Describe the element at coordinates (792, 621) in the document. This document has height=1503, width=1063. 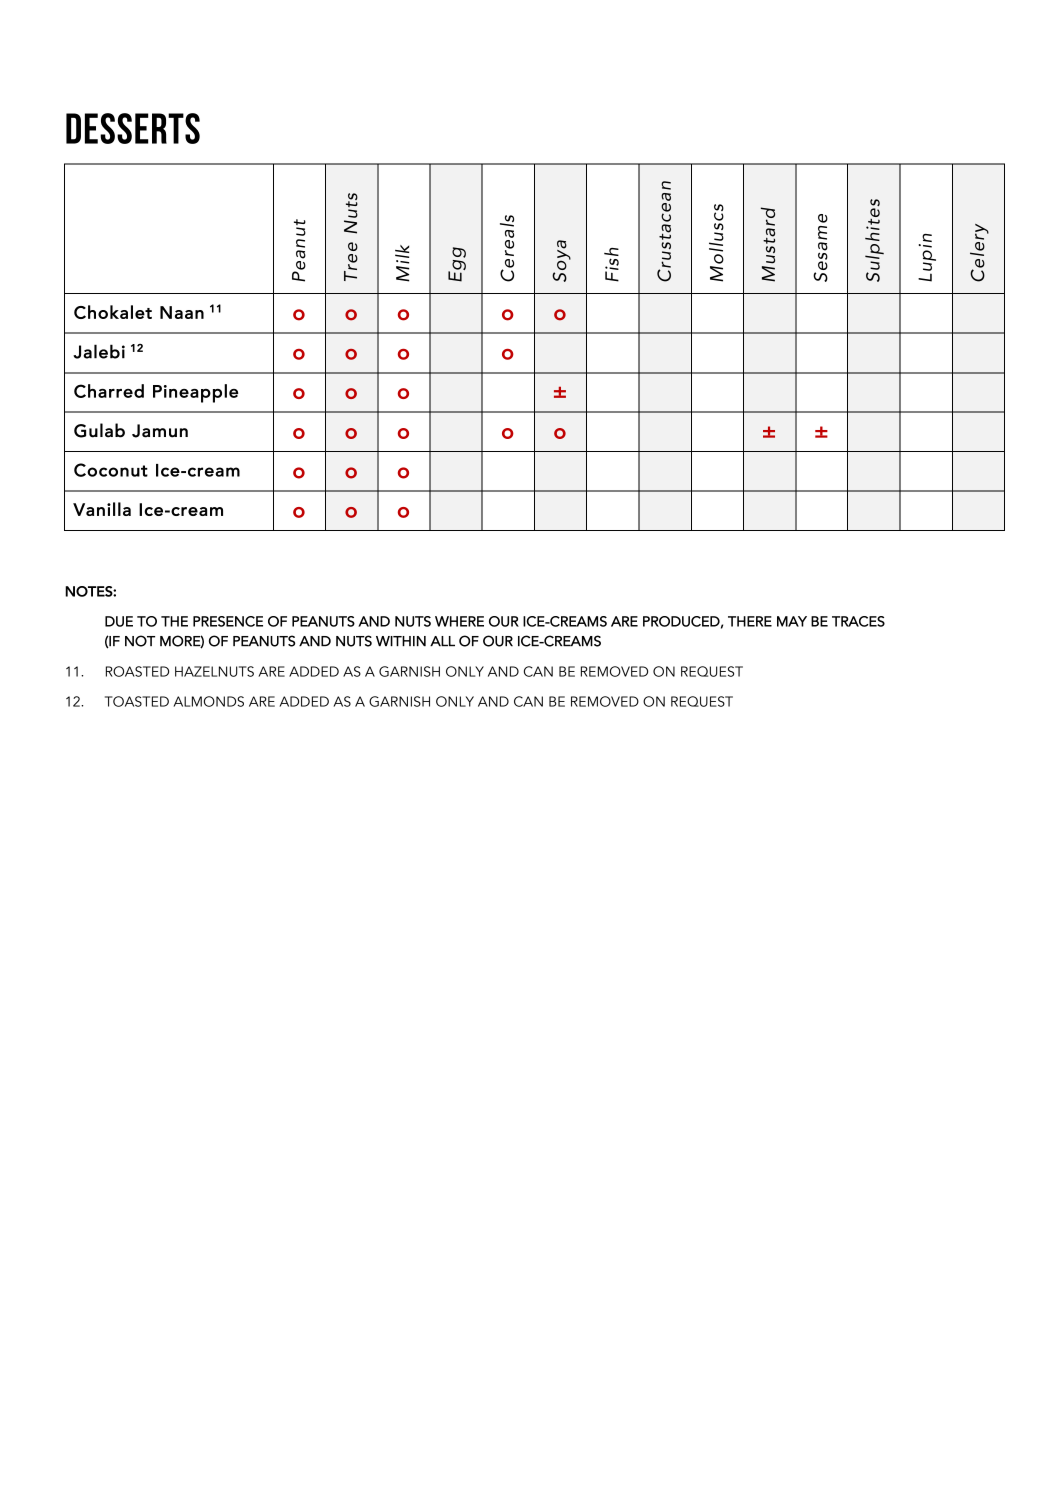
I see `MAY` at that location.
